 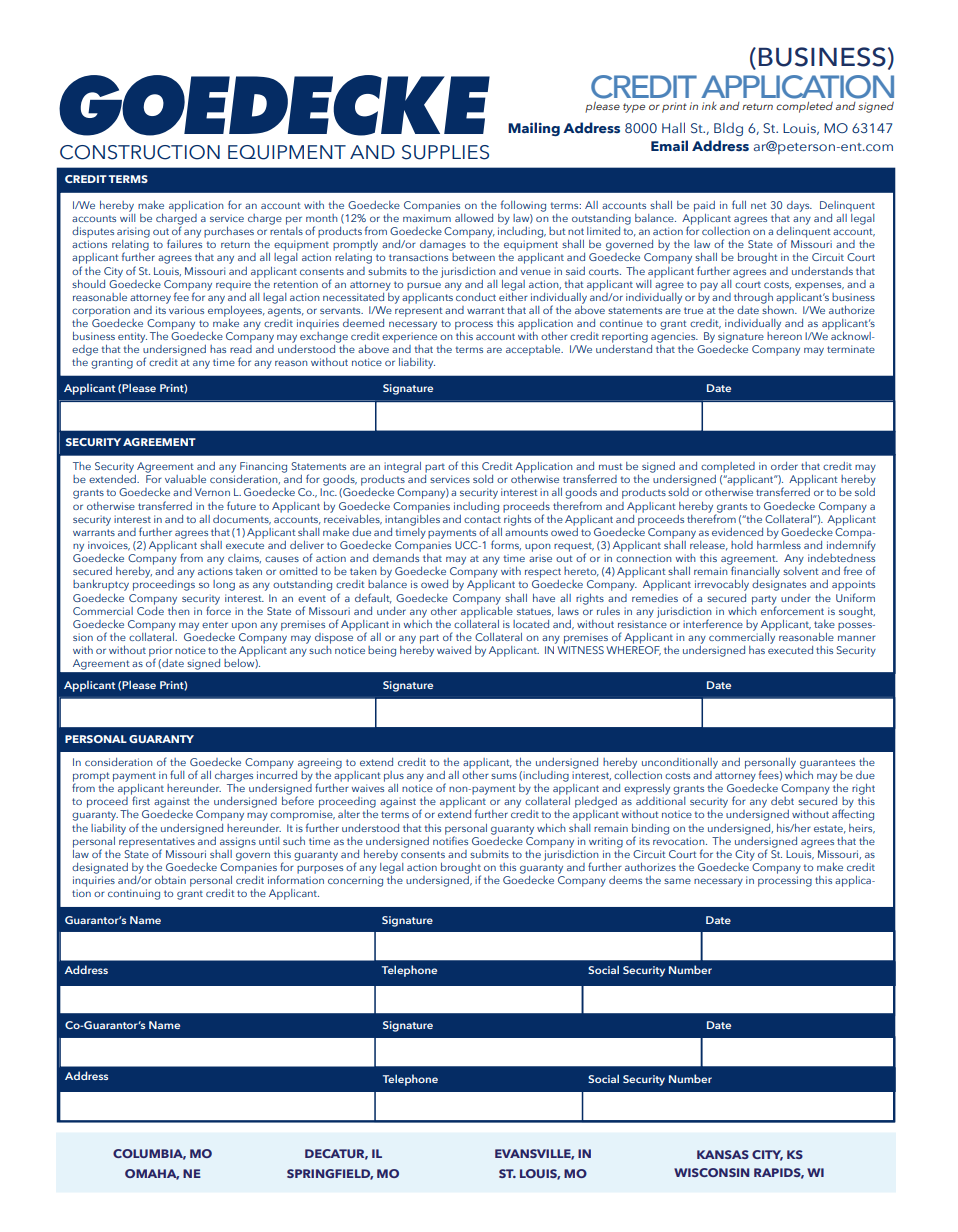 I want to click on interference, so click(x=713, y=623).
